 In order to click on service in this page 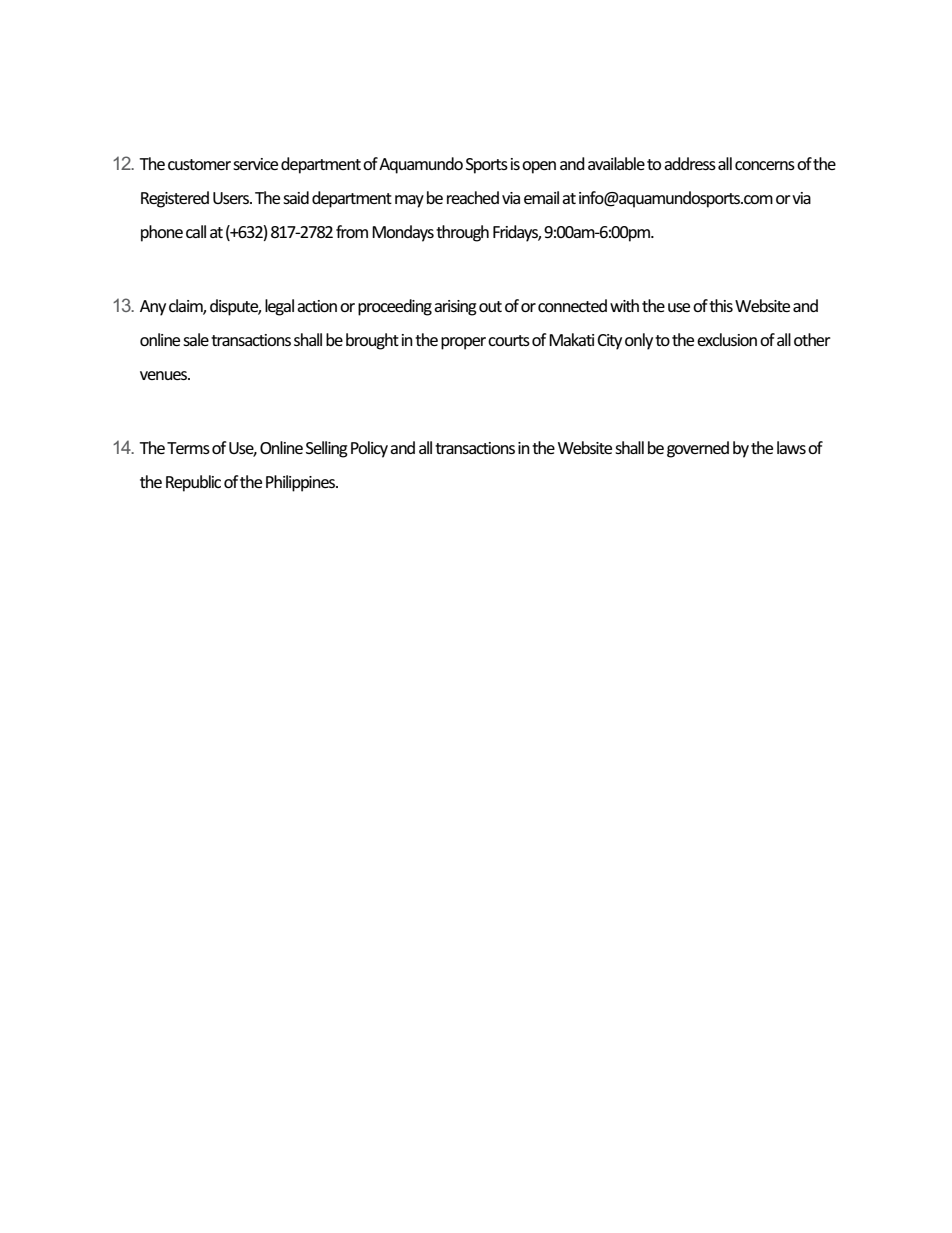, I will do `click(255, 164)`.
